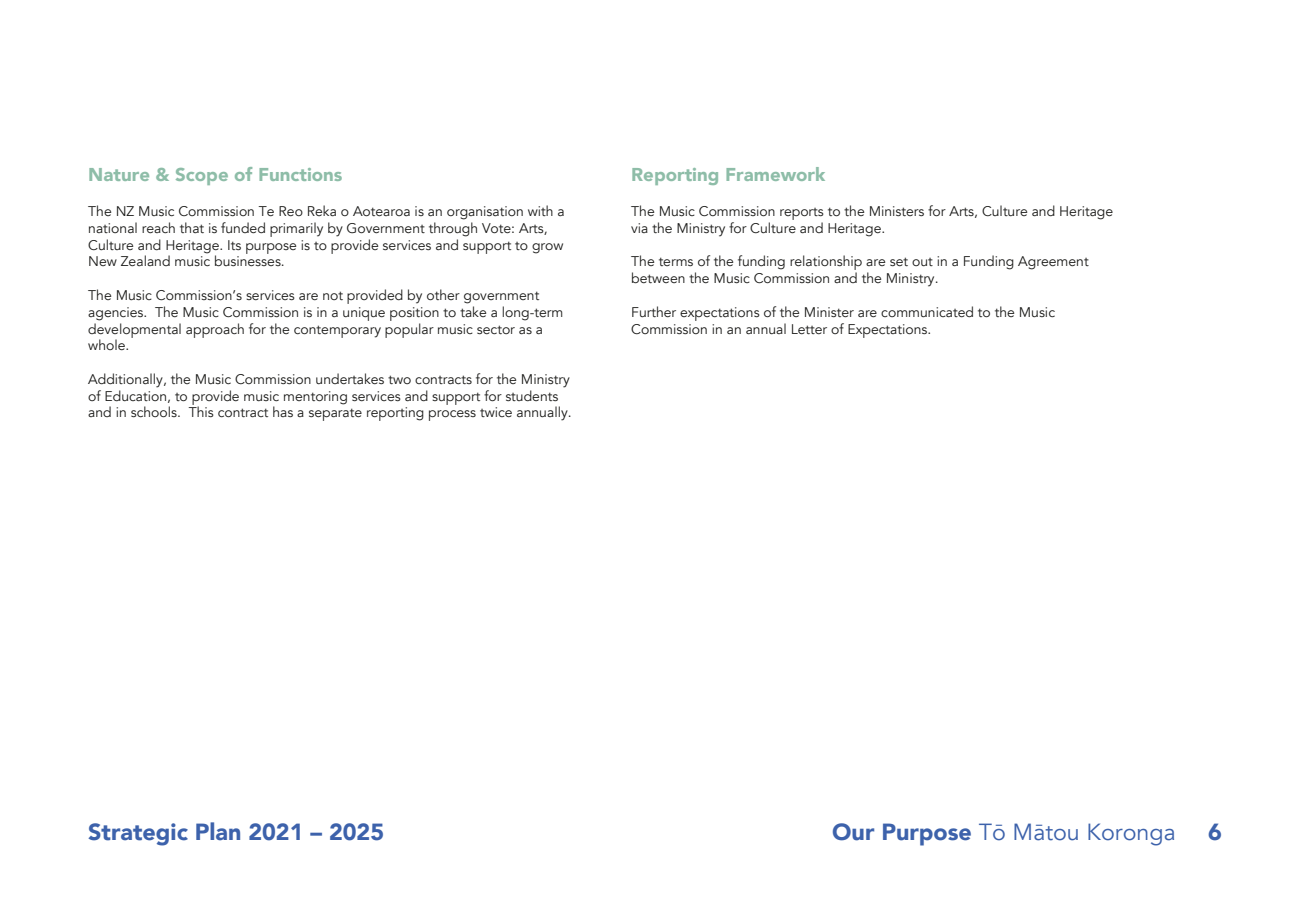 The height and width of the screenshot is (924, 1308). I want to click on reports, so click(802, 215).
